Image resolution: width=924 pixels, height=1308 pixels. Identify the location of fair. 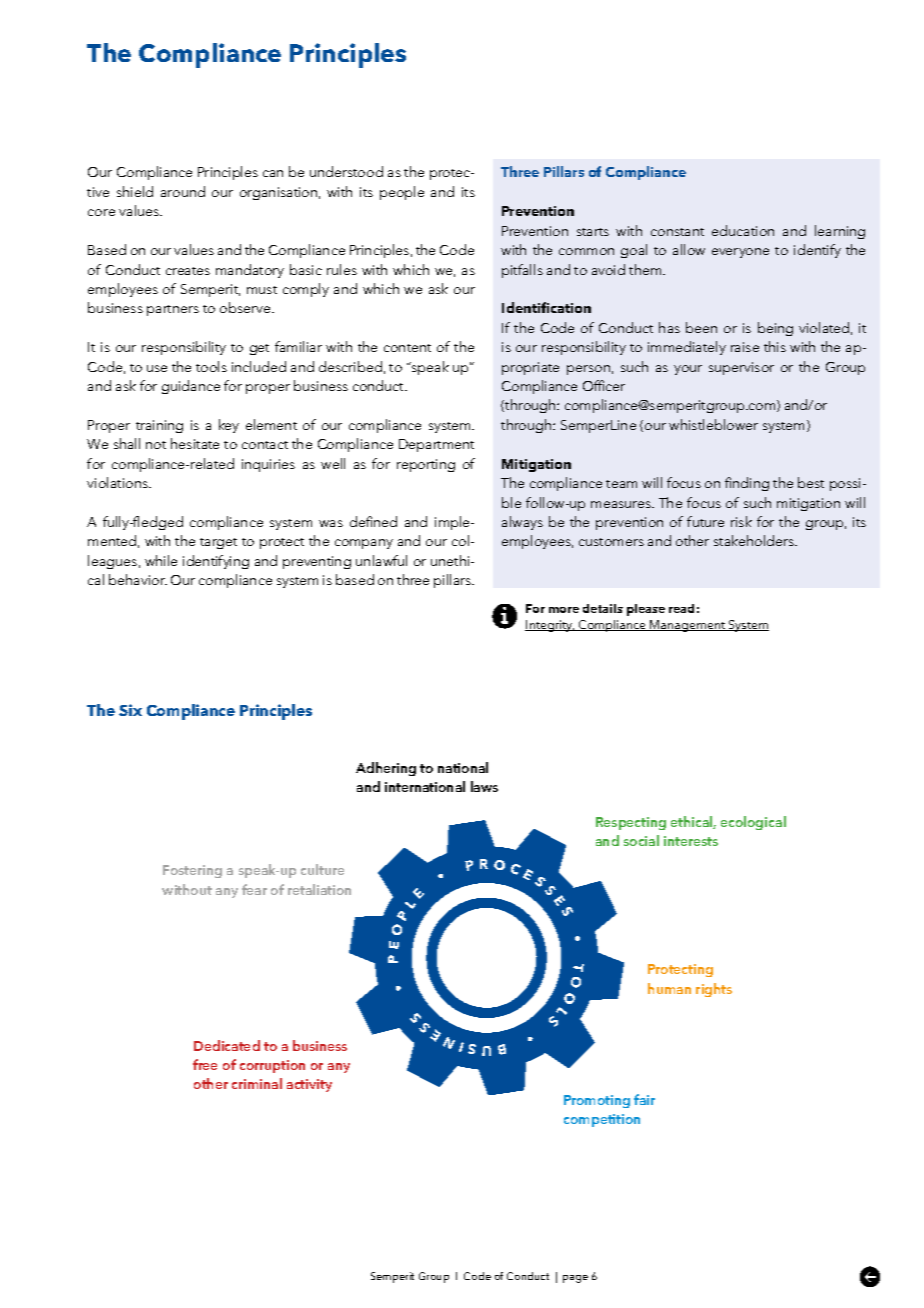
(644, 1099).
